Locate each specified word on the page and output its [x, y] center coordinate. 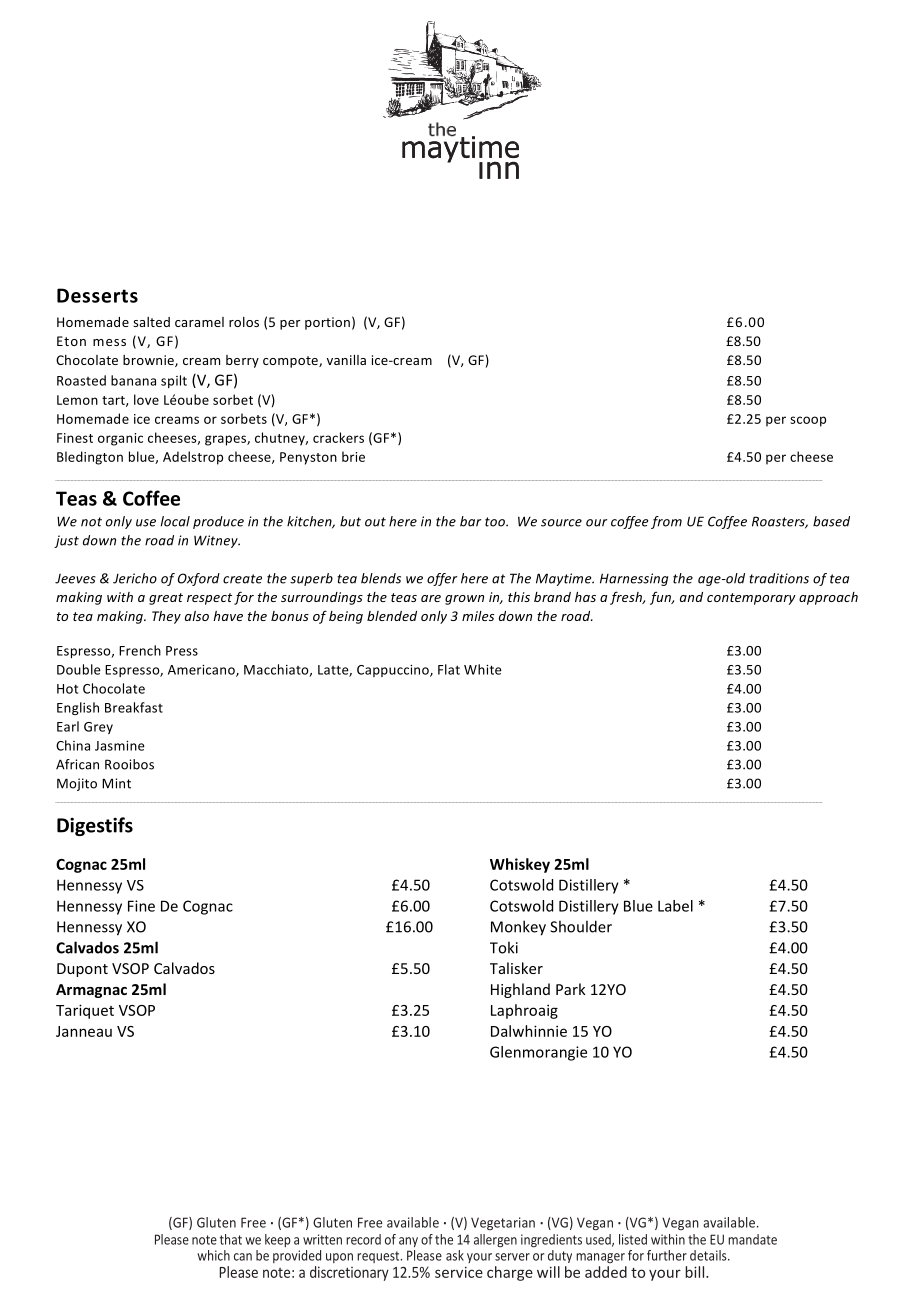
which [213, 1255]
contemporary [751, 599]
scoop [808, 421]
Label [675, 906]
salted [151, 322]
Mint [116, 783]
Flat [449, 669]
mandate [752, 1239]
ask [455, 1255]
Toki [504, 947]
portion [327, 323]
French [140, 650]
